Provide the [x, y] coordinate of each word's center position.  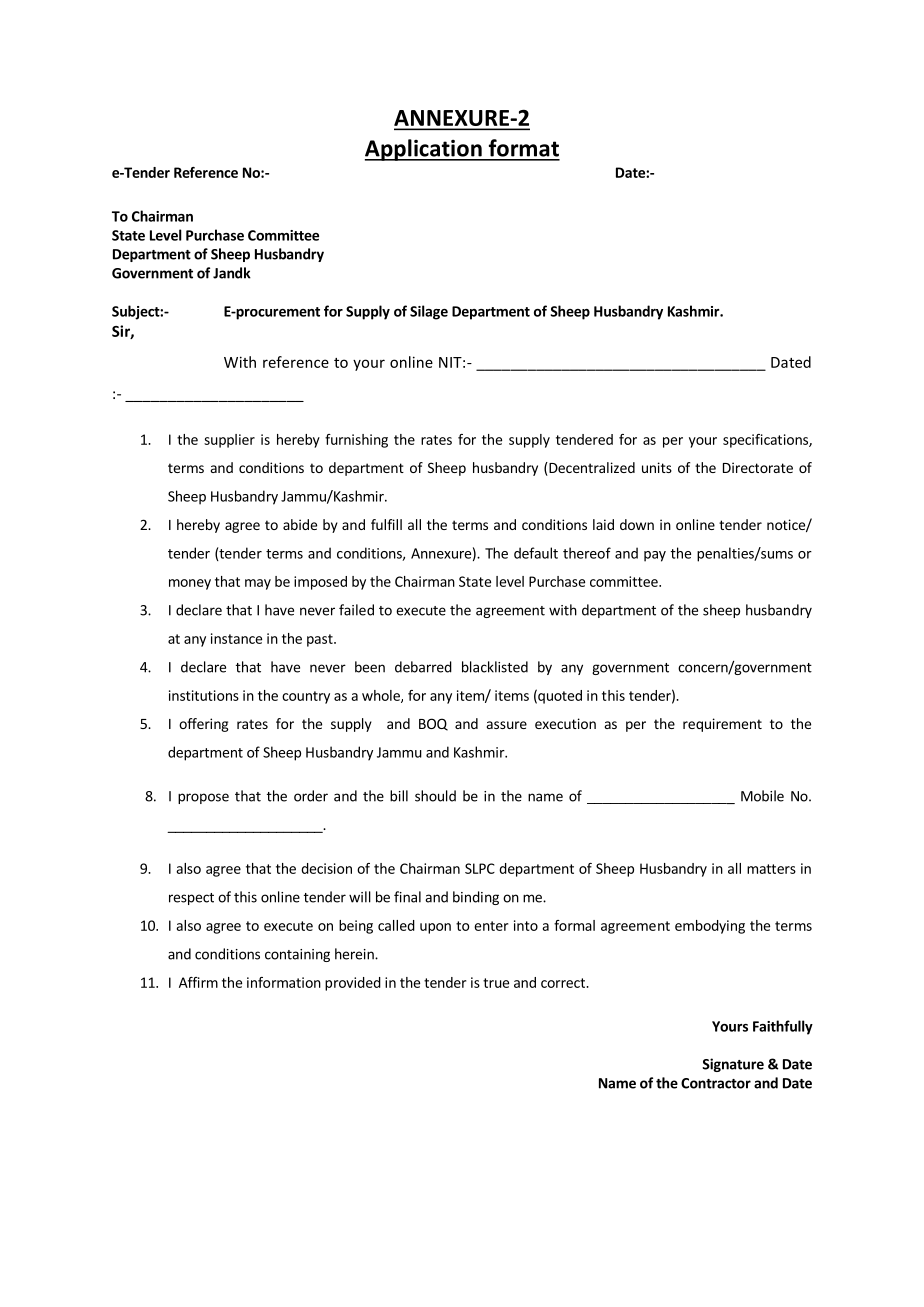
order [311, 796]
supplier [229, 441]
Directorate [758, 467]
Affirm [198, 982]
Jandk [232, 273]
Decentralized [591, 469]
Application [424, 150]
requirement [722, 725]
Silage [429, 312]
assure [507, 725]
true [496, 983]
